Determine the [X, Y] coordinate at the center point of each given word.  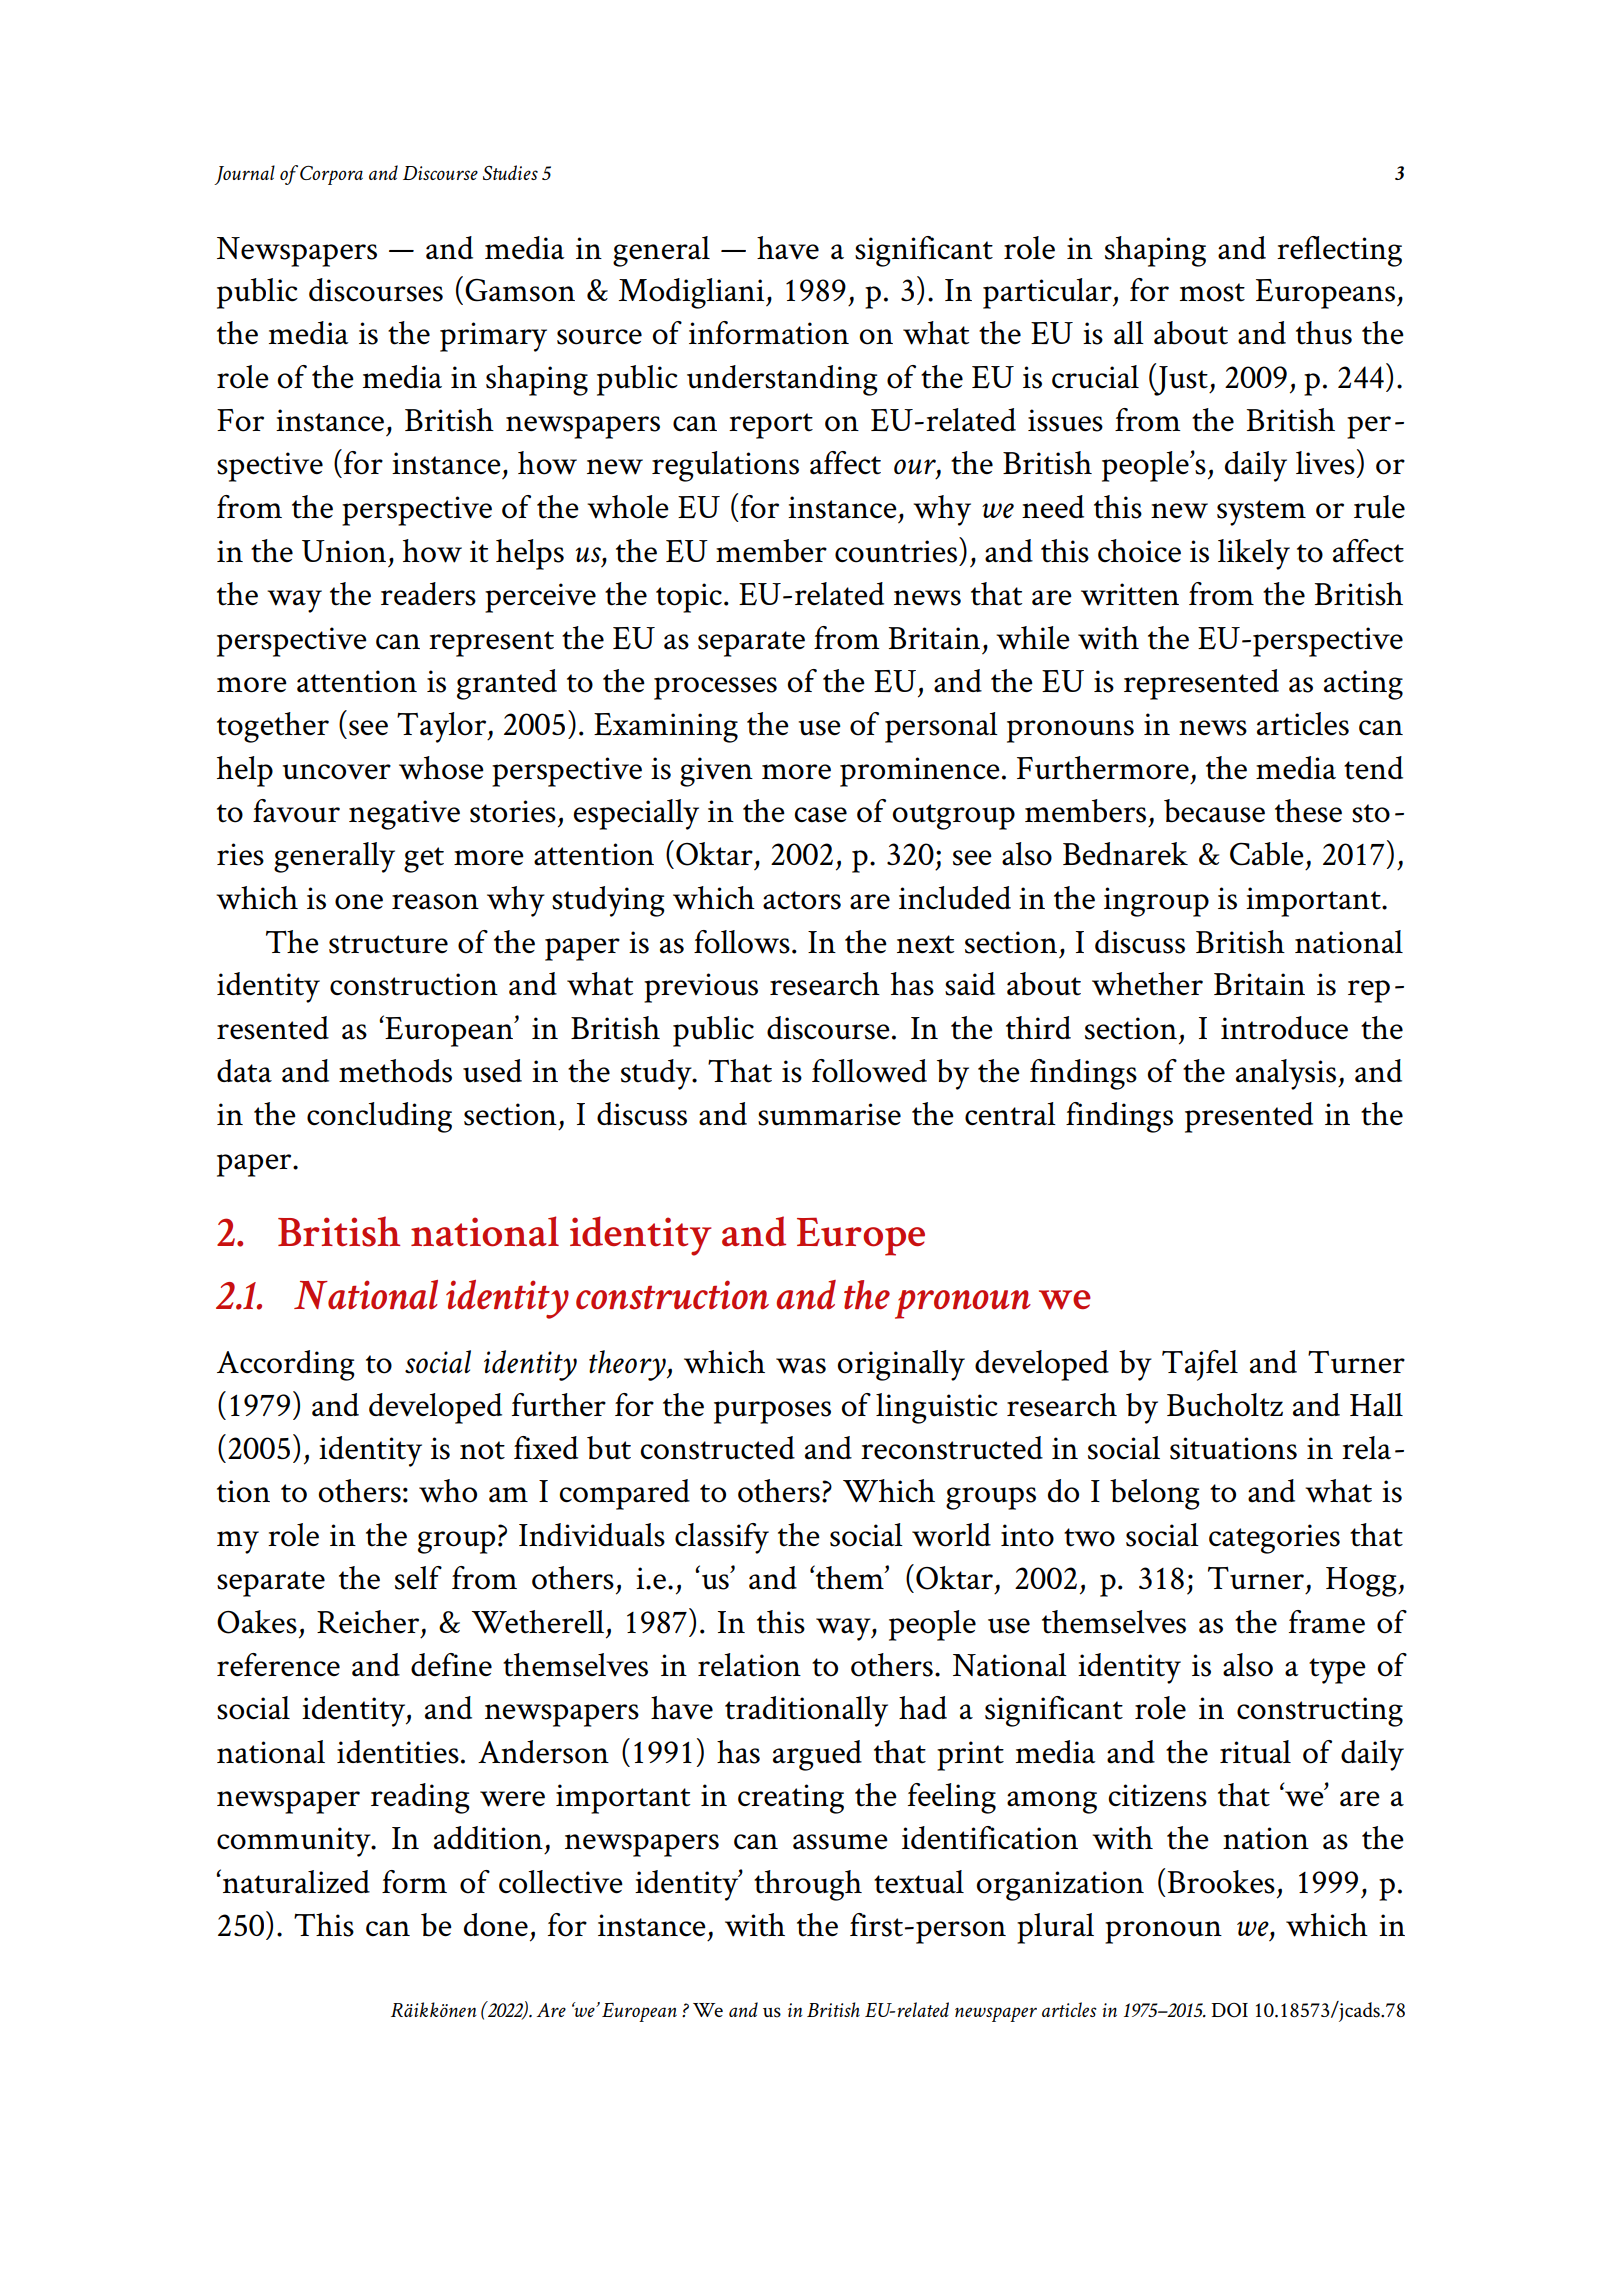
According [286, 1365]
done [496, 1925]
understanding [782, 380]
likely [1254, 554]
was [801, 1366]
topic [689, 598]
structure [388, 944]
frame [1327, 1622]
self [418, 1578]
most [1212, 292]
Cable [1267, 854]
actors [802, 900]
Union [344, 551]
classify [722, 1538]
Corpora [331, 175]
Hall [1376, 1405]
